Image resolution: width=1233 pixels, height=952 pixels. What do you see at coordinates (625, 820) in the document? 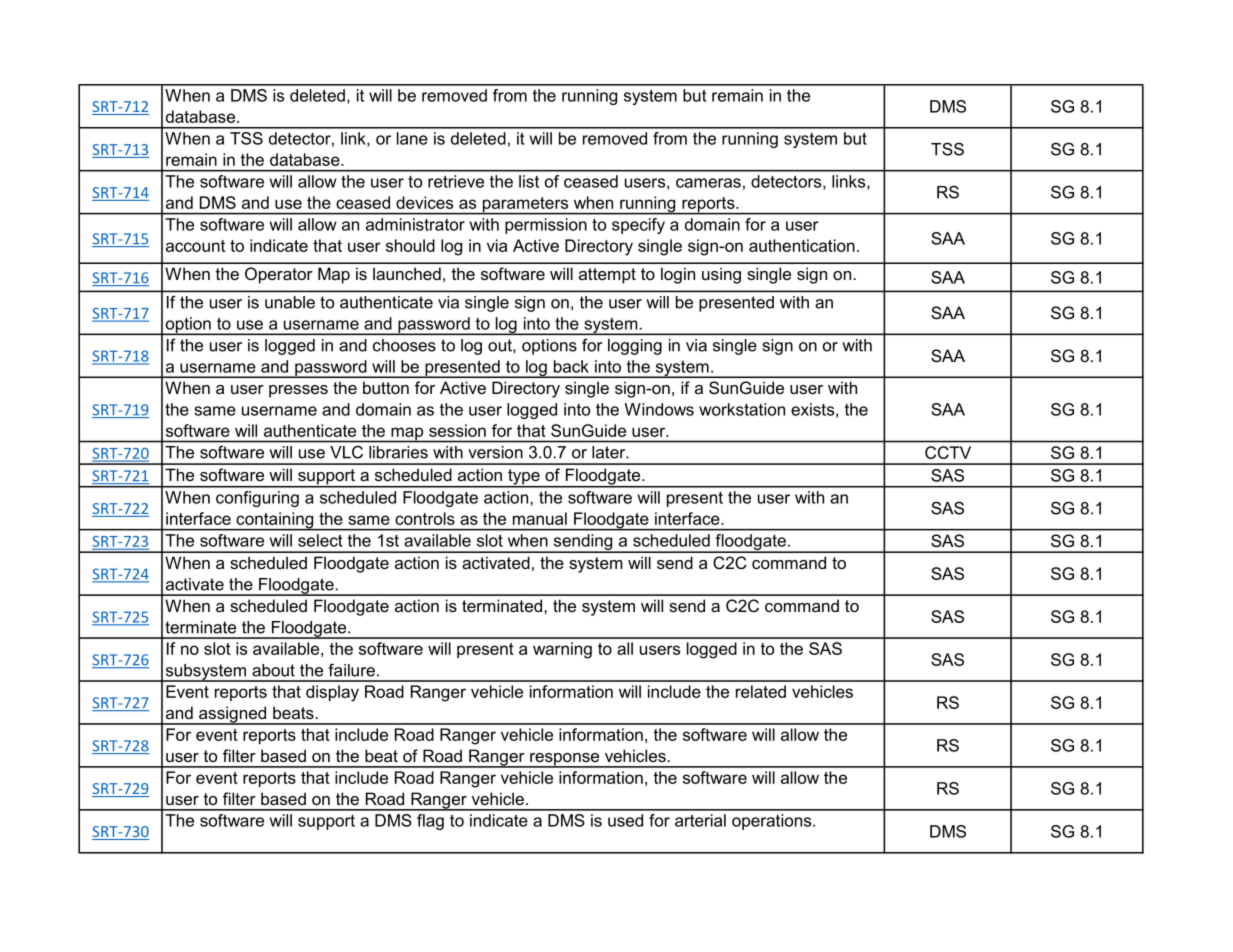
I see `used` at bounding box center [625, 820].
